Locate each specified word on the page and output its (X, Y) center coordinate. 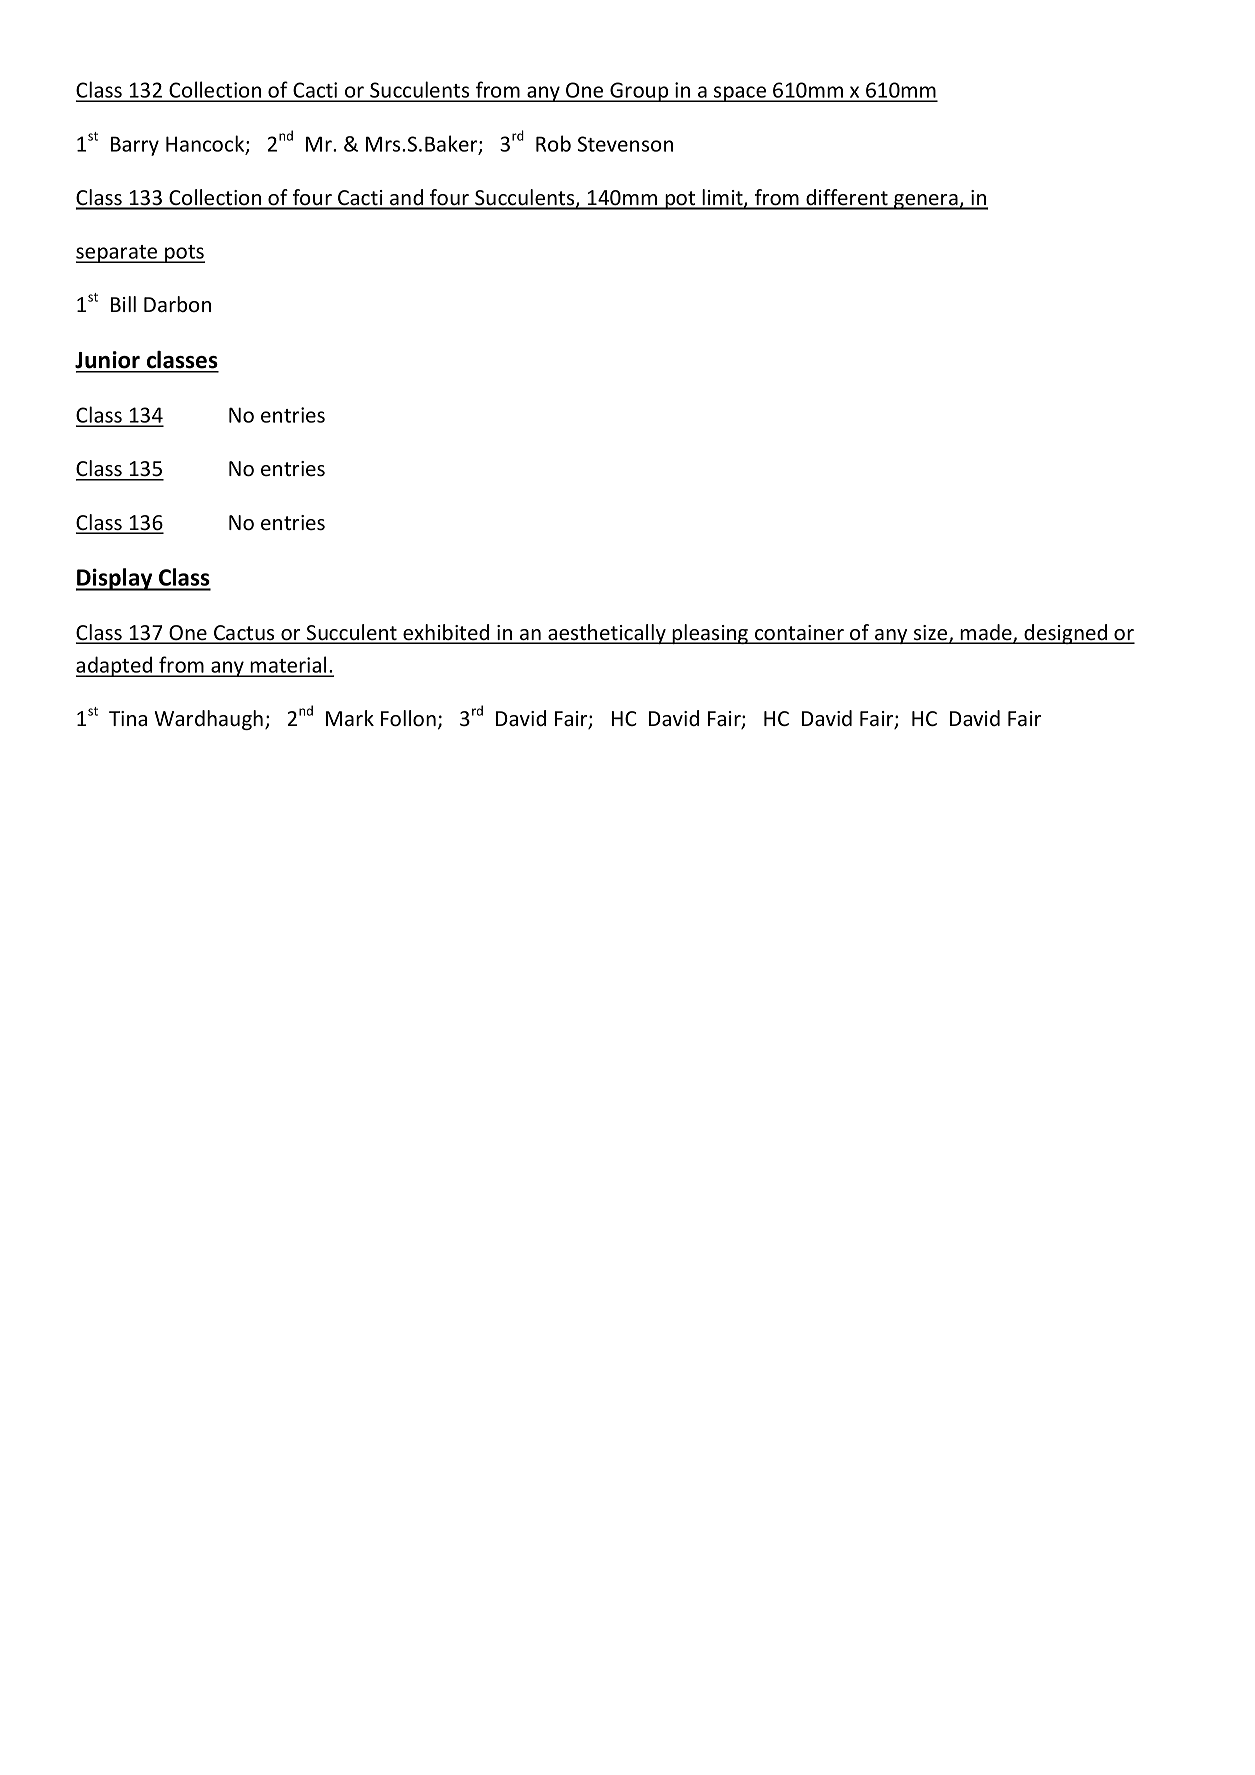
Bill (123, 304)
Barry (135, 146)
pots (184, 254)
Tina (128, 718)
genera (926, 202)
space (740, 94)
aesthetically (607, 634)
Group (639, 92)
